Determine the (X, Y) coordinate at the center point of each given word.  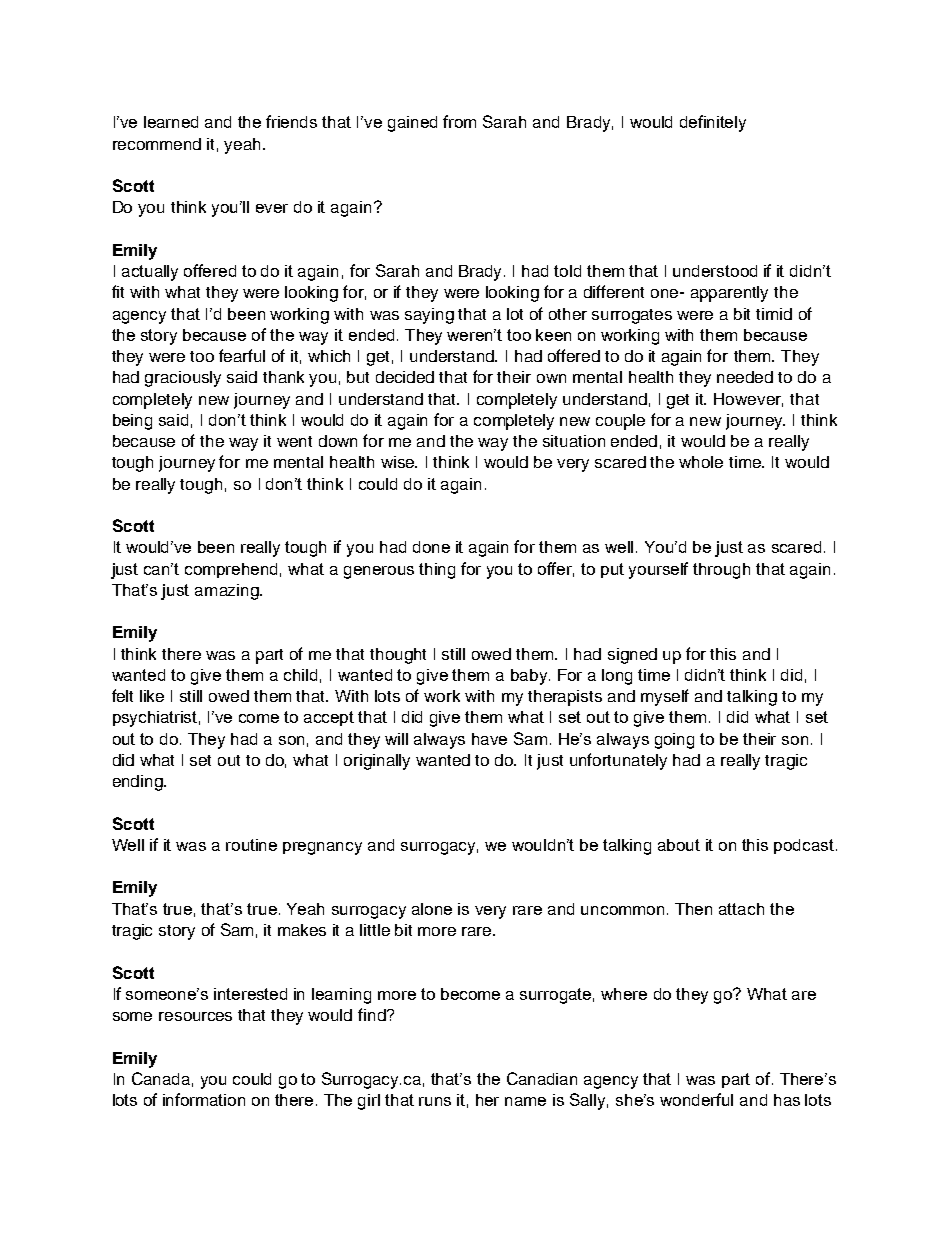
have (489, 739)
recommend (157, 144)
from (459, 121)
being (132, 422)
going (674, 741)
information (204, 1099)
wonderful (696, 1099)
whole (701, 462)
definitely (713, 123)
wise (399, 462)
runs (435, 1101)
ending (139, 783)
